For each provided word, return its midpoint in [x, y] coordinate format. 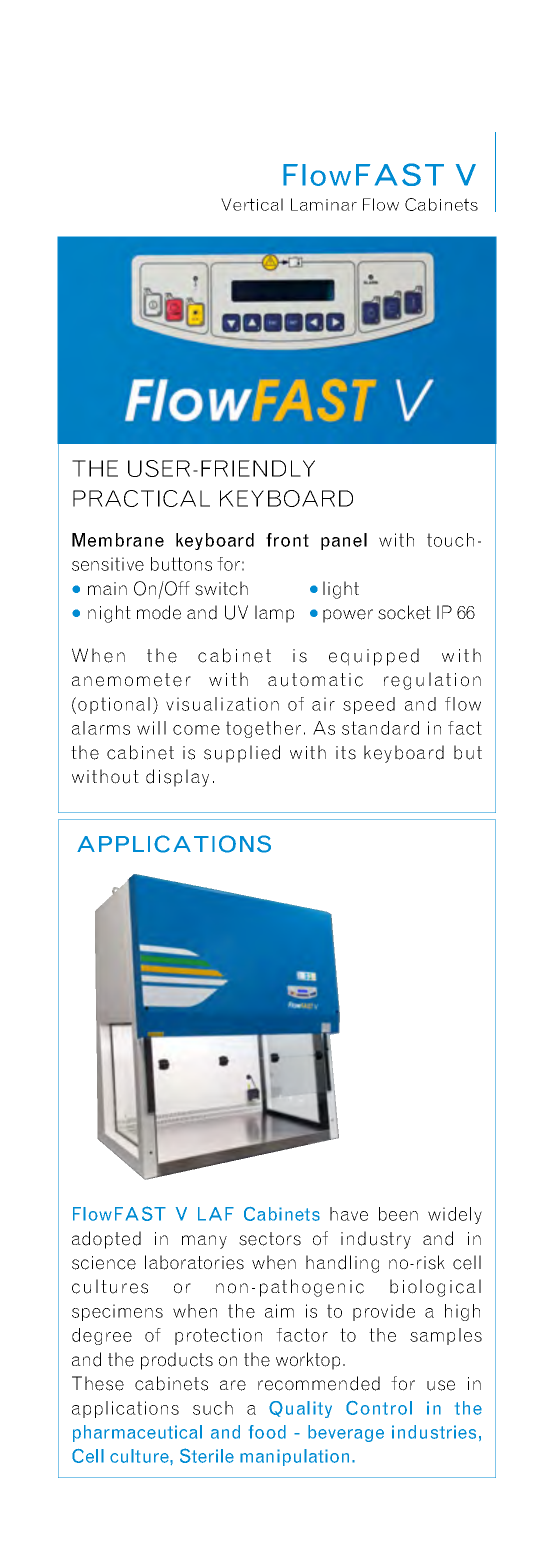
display [177, 778]
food [267, 1432]
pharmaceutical [137, 1433]
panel [344, 541]
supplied [242, 754]
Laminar [324, 204]
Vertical [252, 204]
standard [380, 728]
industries [434, 1432]
